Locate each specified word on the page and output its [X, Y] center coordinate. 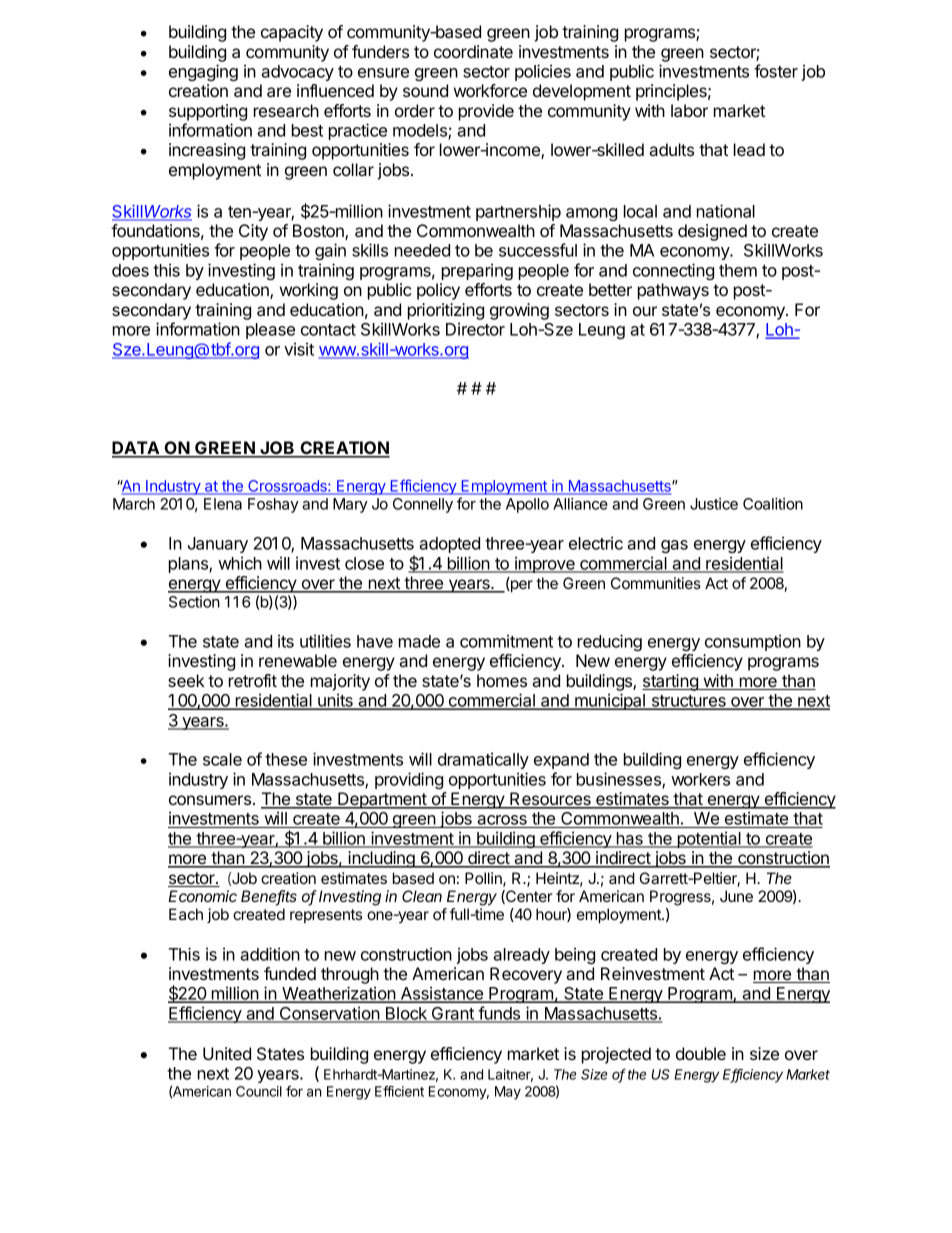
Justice [714, 504]
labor [689, 110]
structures [688, 702]
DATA [137, 449]
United [227, 1053]
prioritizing [446, 311]
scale [222, 759]
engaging [203, 72]
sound [425, 90]
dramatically [483, 760]
